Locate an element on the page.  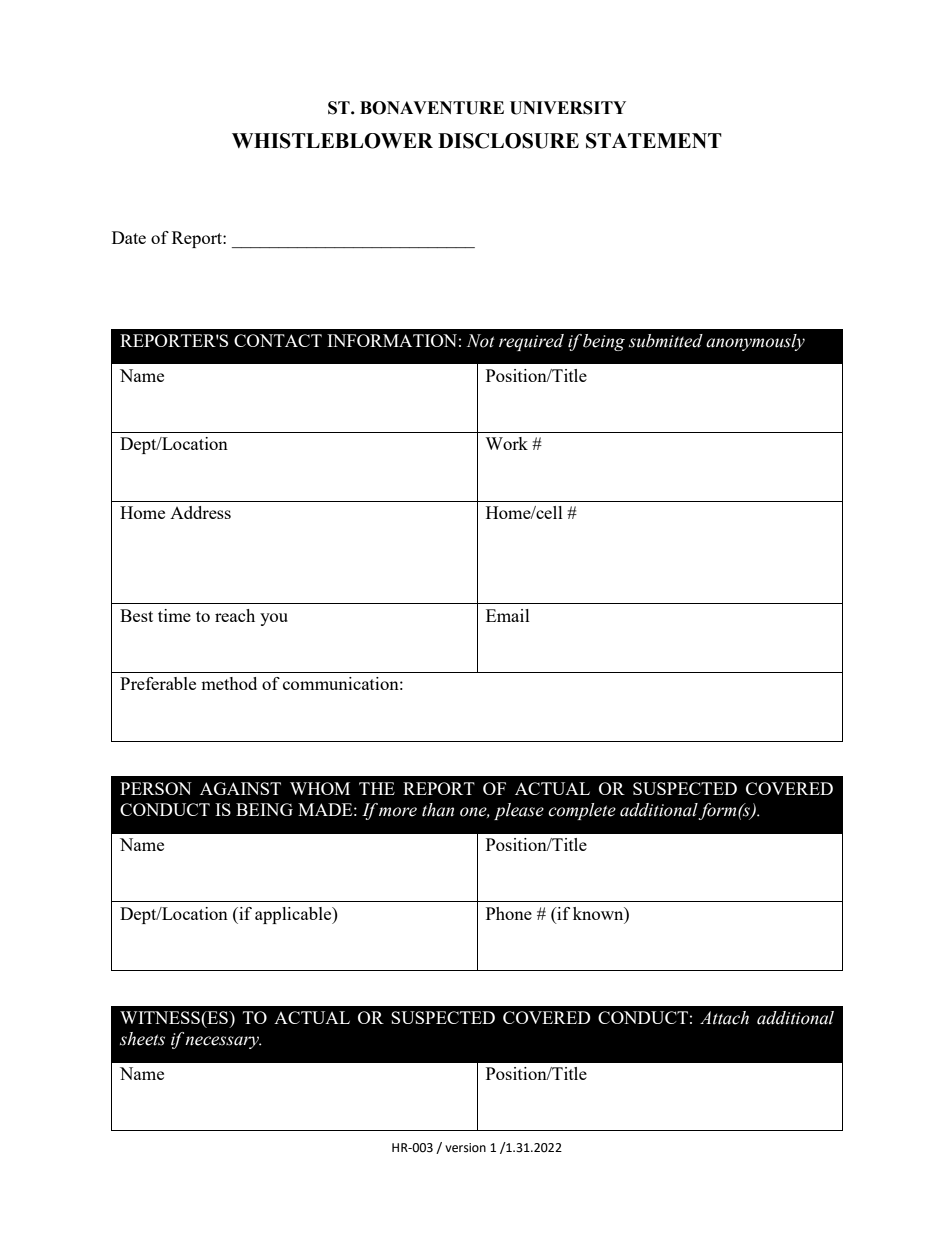
WHISTLEBLOWER is located at coordinates (332, 141).
